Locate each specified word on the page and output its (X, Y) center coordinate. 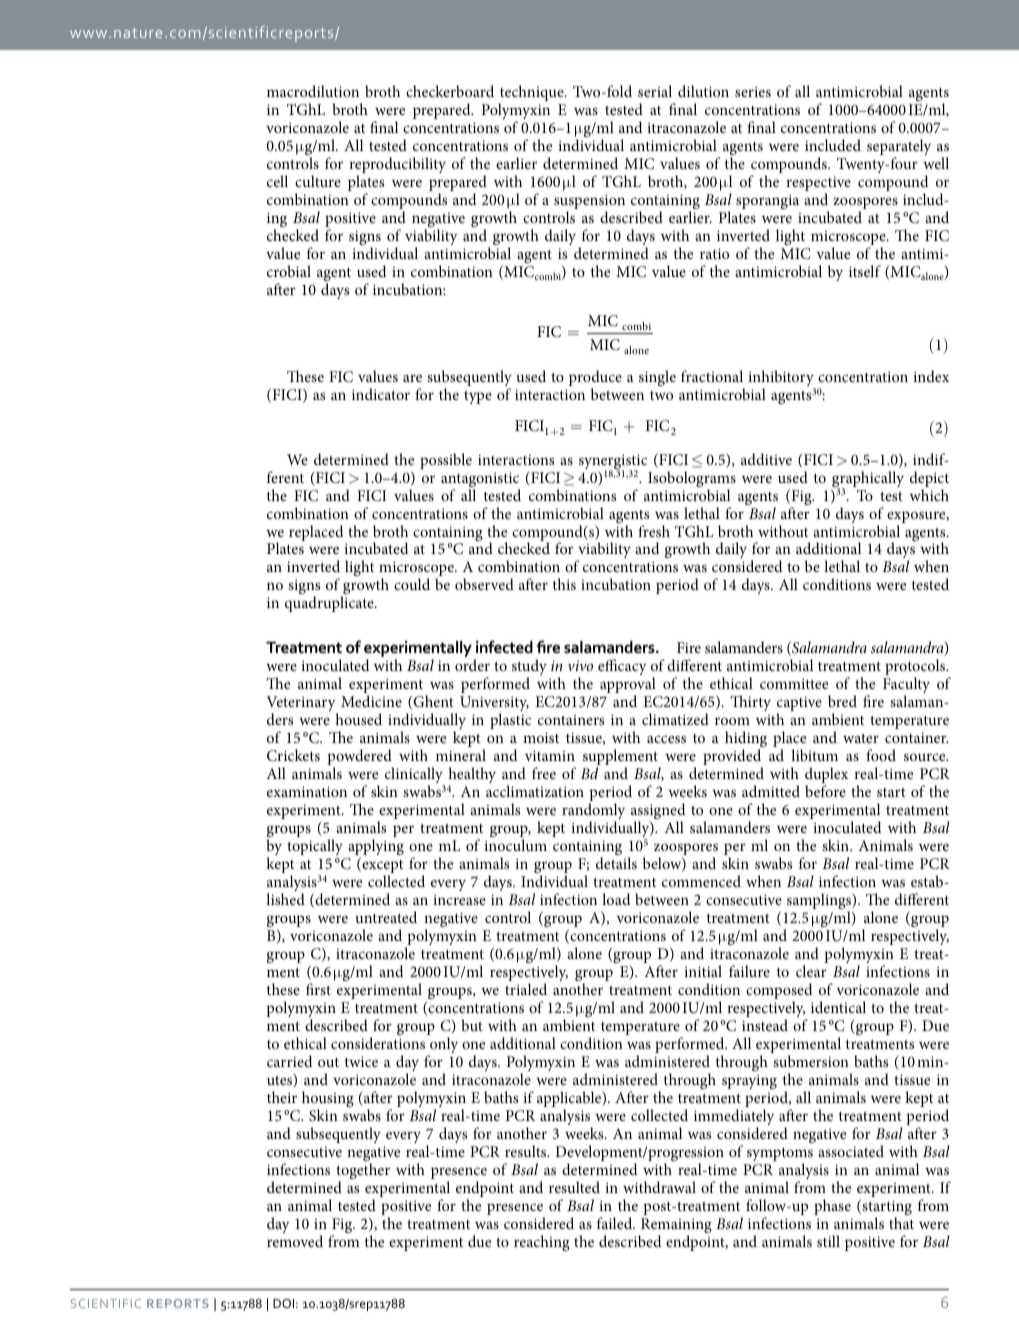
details (616, 863)
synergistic (613, 463)
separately (899, 148)
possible (446, 461)
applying (376, 848)
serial (655, 91)
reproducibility (397, 166)
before (825, 791)
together (363, 1172)
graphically (868, 480)
